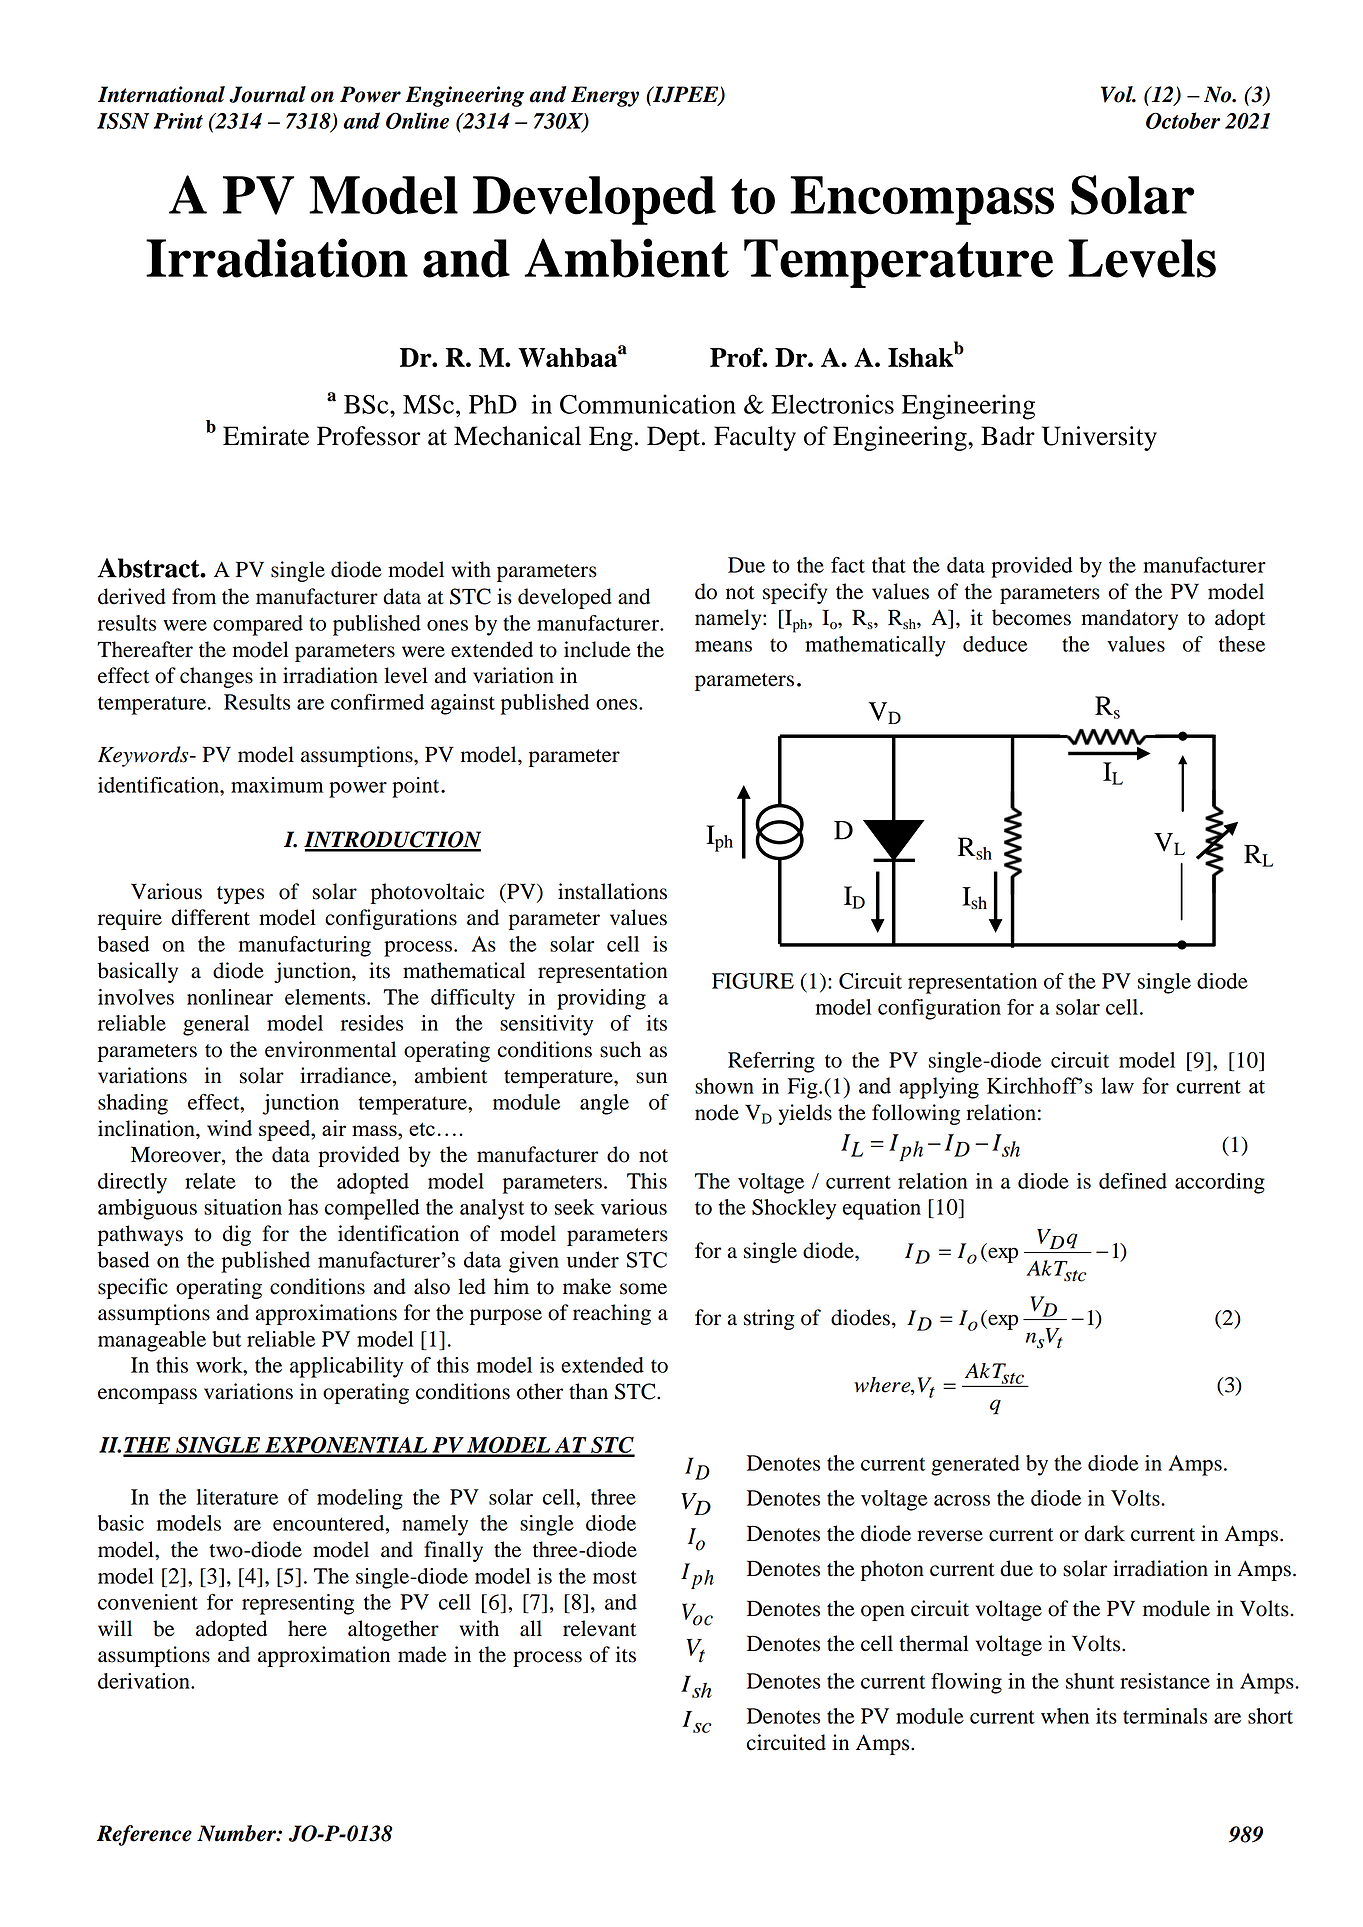 Image resolution: width=1363 pixels, height=1927 pixels. Describe the element at coordinates (1183, 120) in the screenshot. I see `October` at that location.
